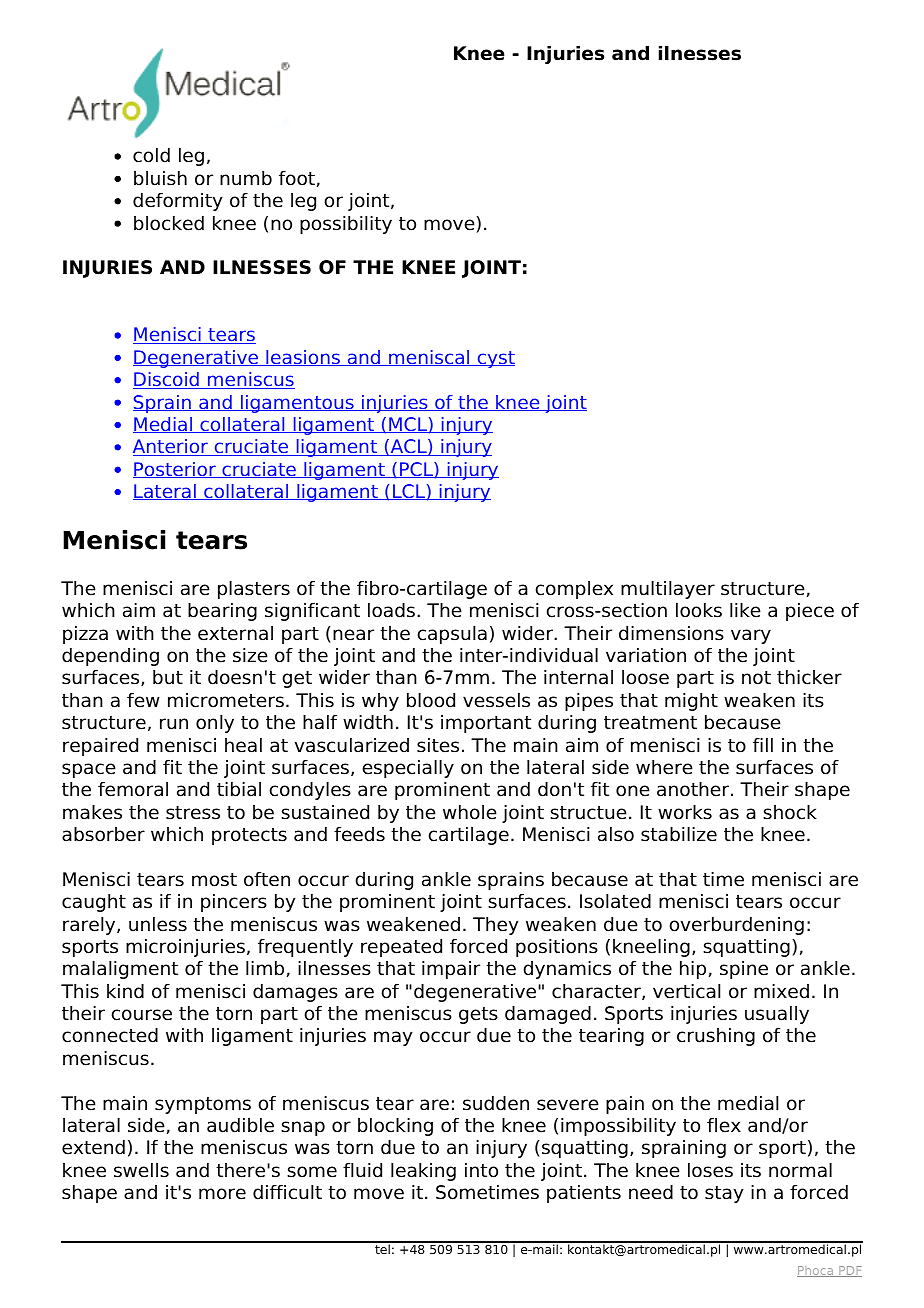 The height and width of the screenshot is (1308, 924). I want to click on deformity, so click(177, 202).
